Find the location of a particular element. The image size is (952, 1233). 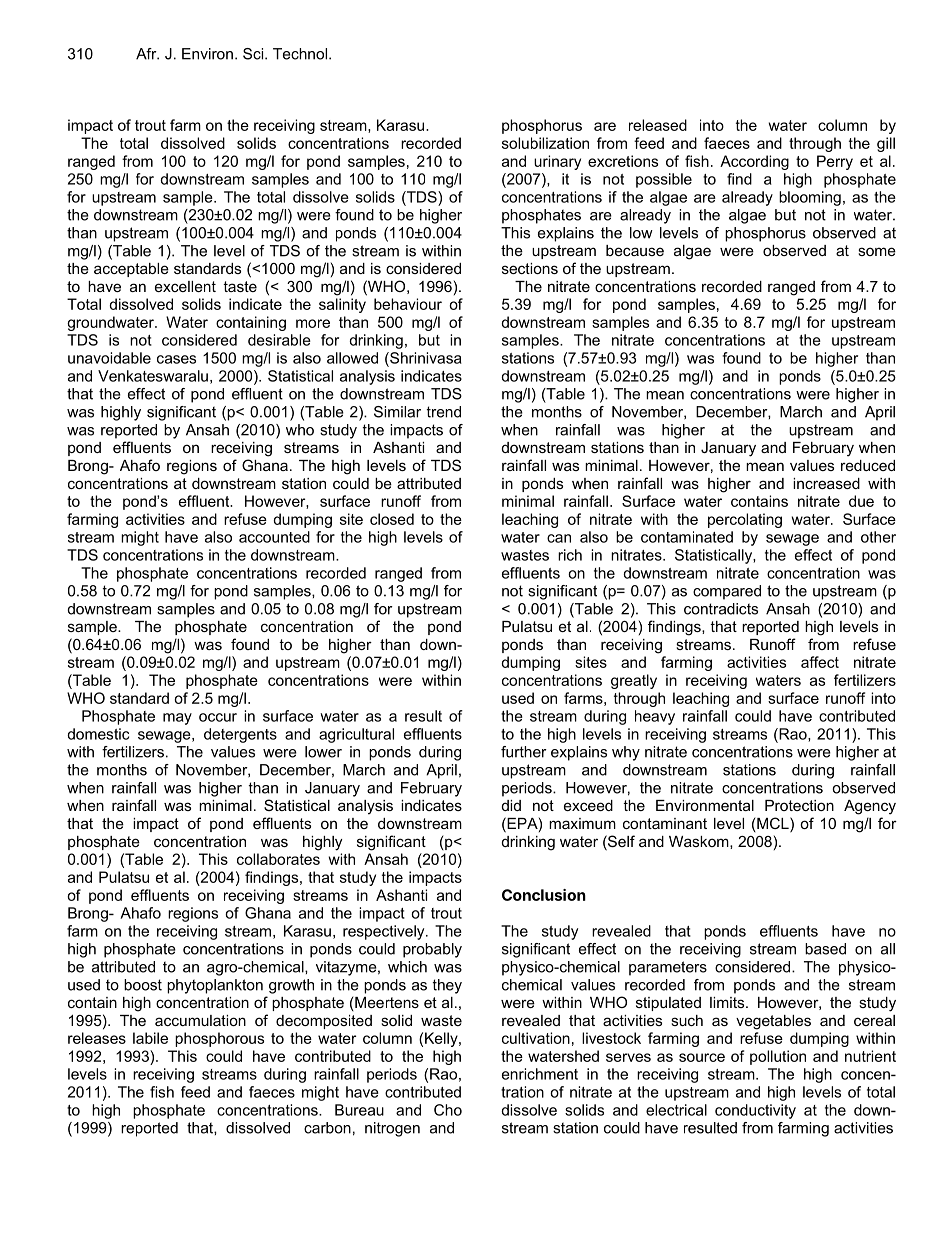

solubilization is located at coordinates (545, 143).
